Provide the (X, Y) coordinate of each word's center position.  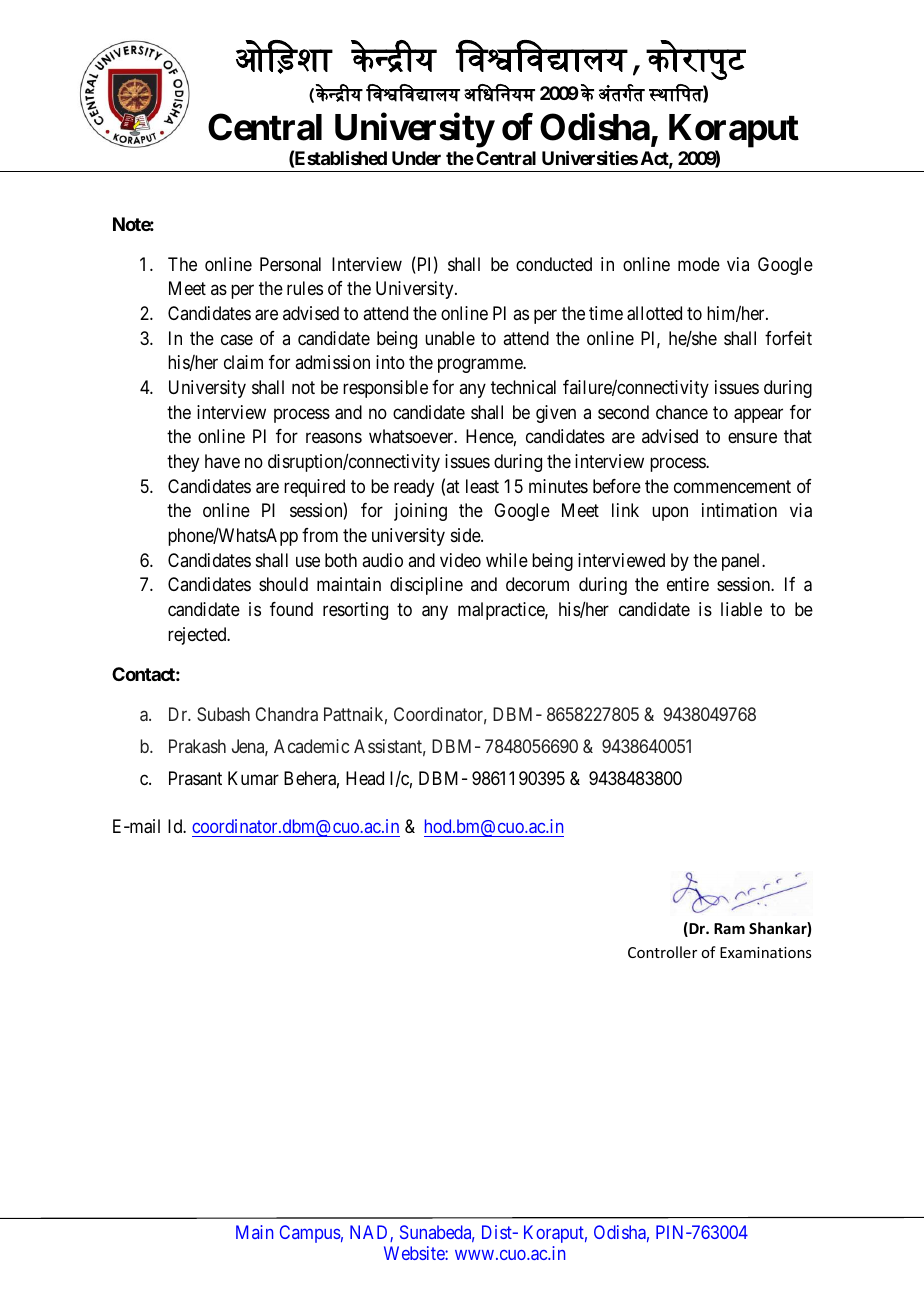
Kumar (253, 778)
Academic (311, 746)
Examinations (765, 952)
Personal (290, 264)
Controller (662, 952)
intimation (739, 510)
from (320, 535)
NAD (370, 1233)
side (466, 535)
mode (699, 264)
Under (416, 158)
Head (365, 778)
